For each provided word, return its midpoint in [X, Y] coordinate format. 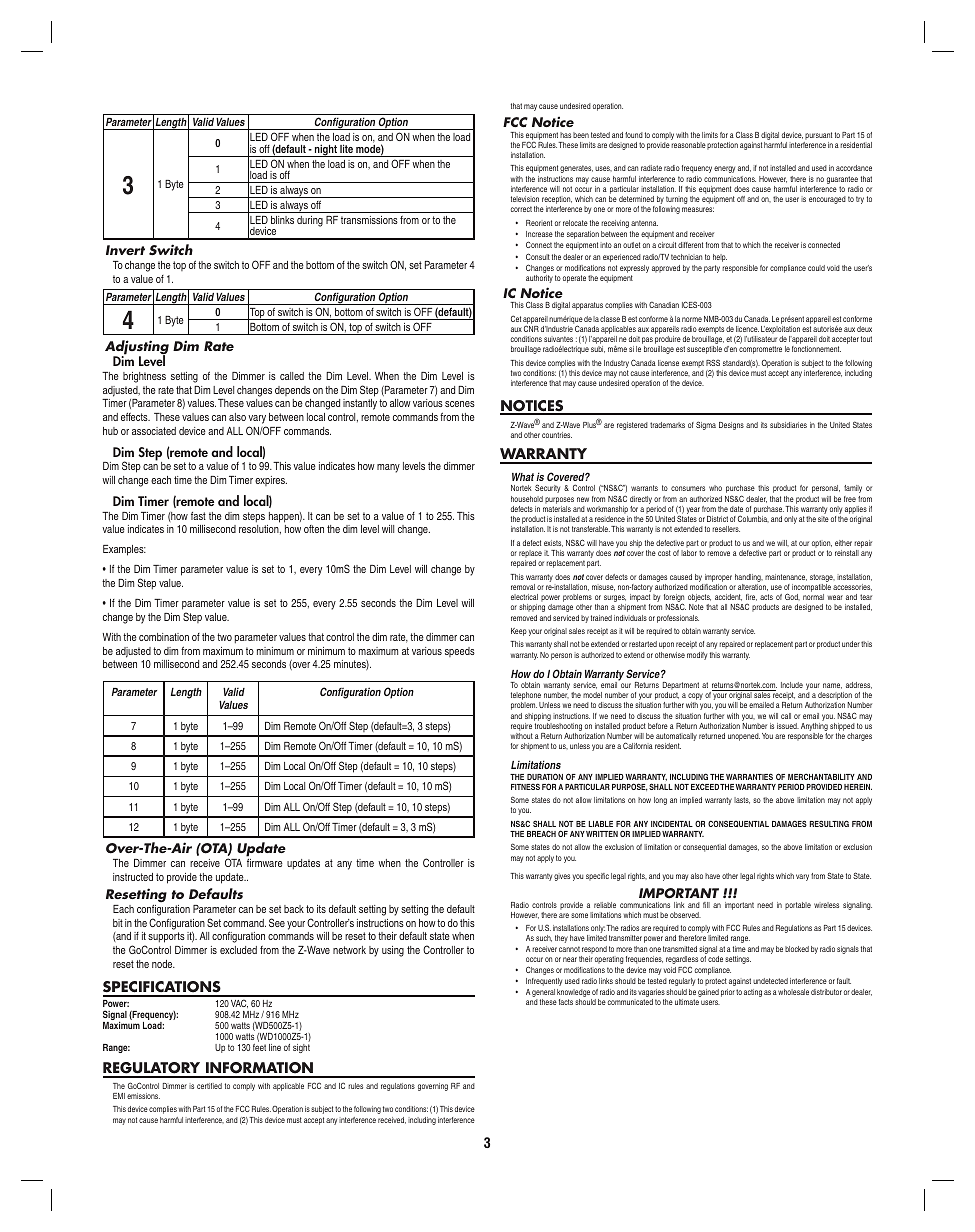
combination [164, 637]
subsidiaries [788, 425]
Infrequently [544, 982]
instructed [133, 877]
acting [753, 993]
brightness [144, 377]
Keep [519, 632]
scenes [460, 404]
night [325, 150]
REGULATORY [153, 1069]
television [525, 199]
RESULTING [829, 823]
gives [562, 877]
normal [813, 597]
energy [724, 169]
